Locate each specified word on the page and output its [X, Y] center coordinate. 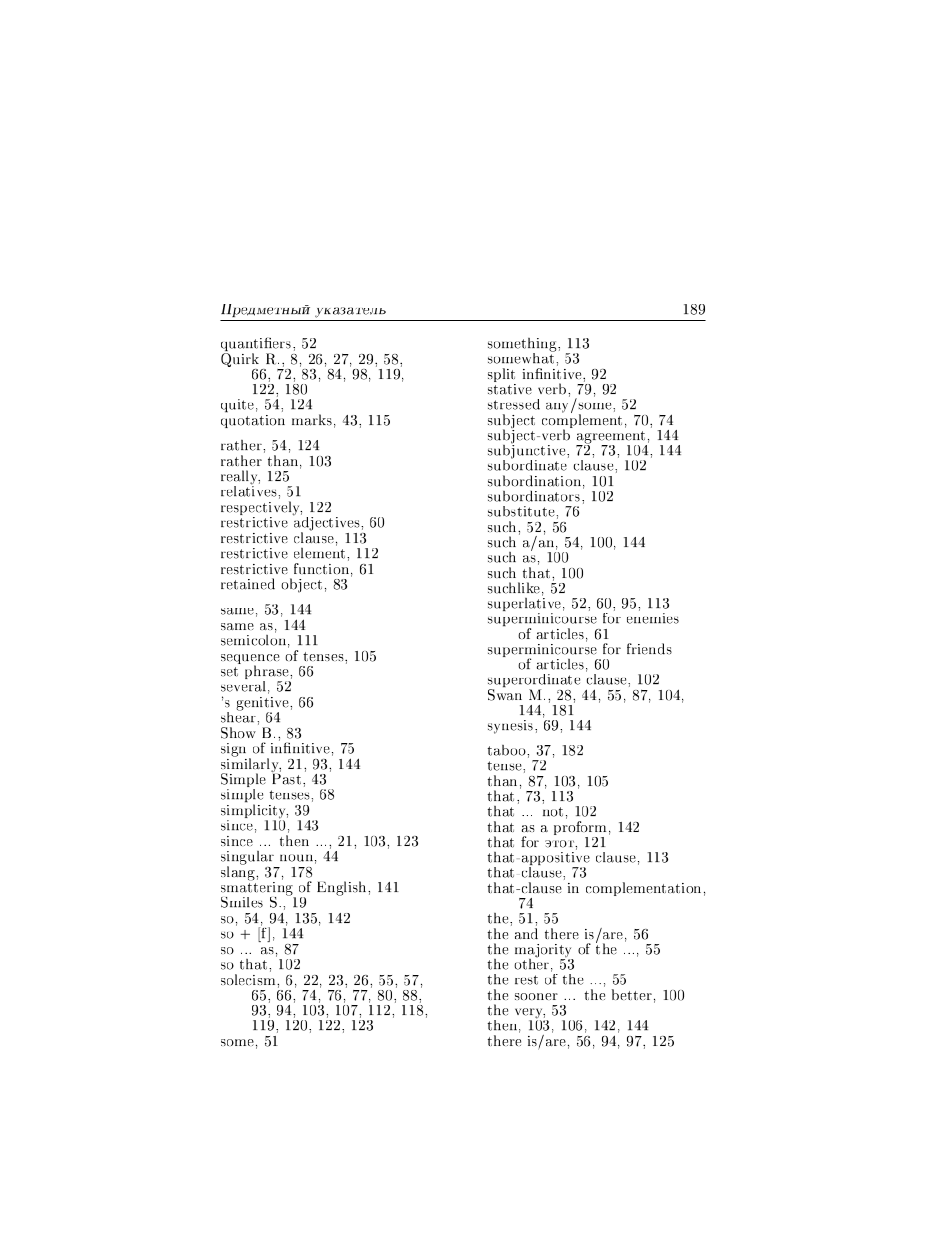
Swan [505, 694]
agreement [611, 438]
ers [282, 345]
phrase [268, 673]
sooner [536, 996]
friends [649, 649]
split [502, 376]
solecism [249, 979]
